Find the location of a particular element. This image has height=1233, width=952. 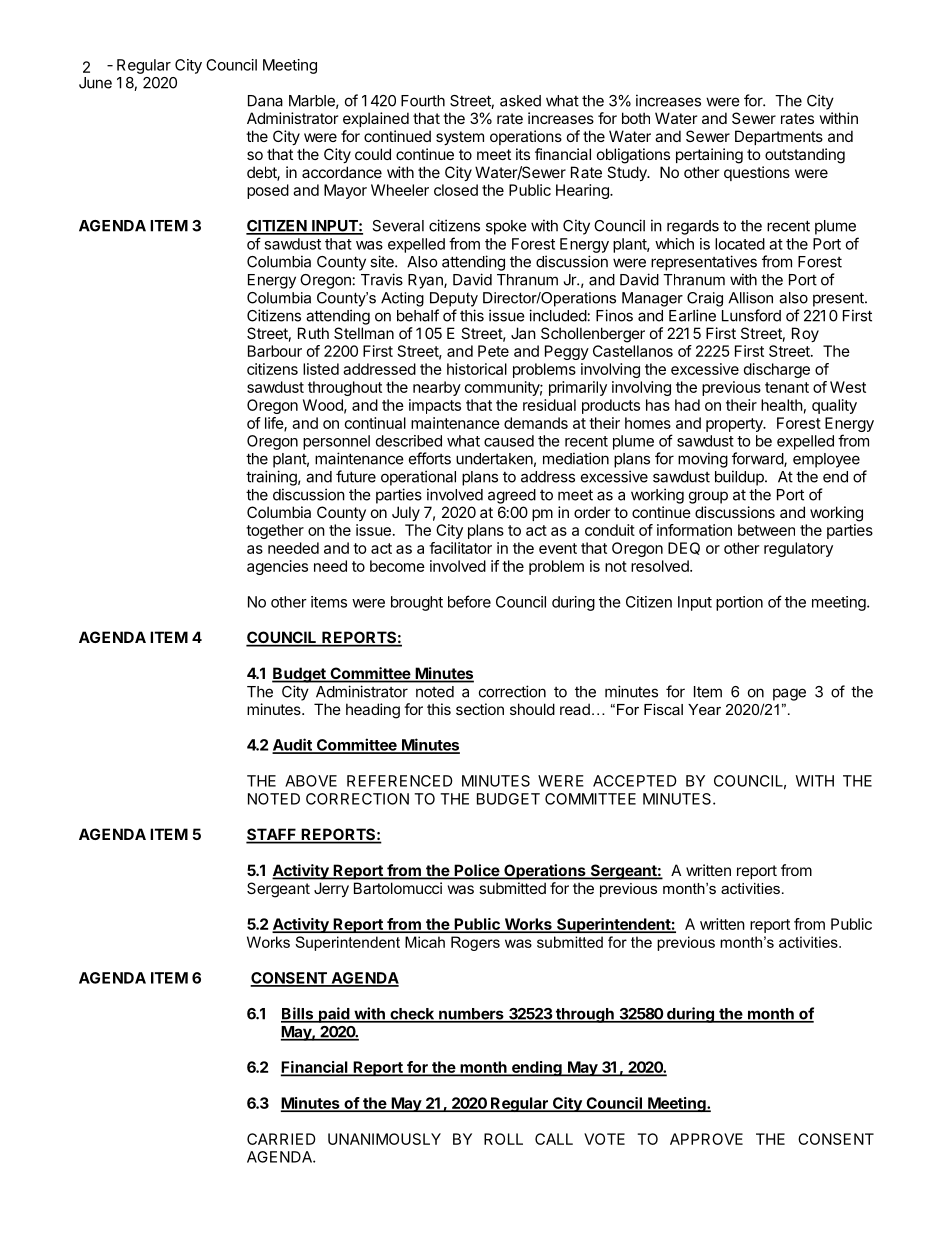

agencies is located at coordinates (277, 567).
